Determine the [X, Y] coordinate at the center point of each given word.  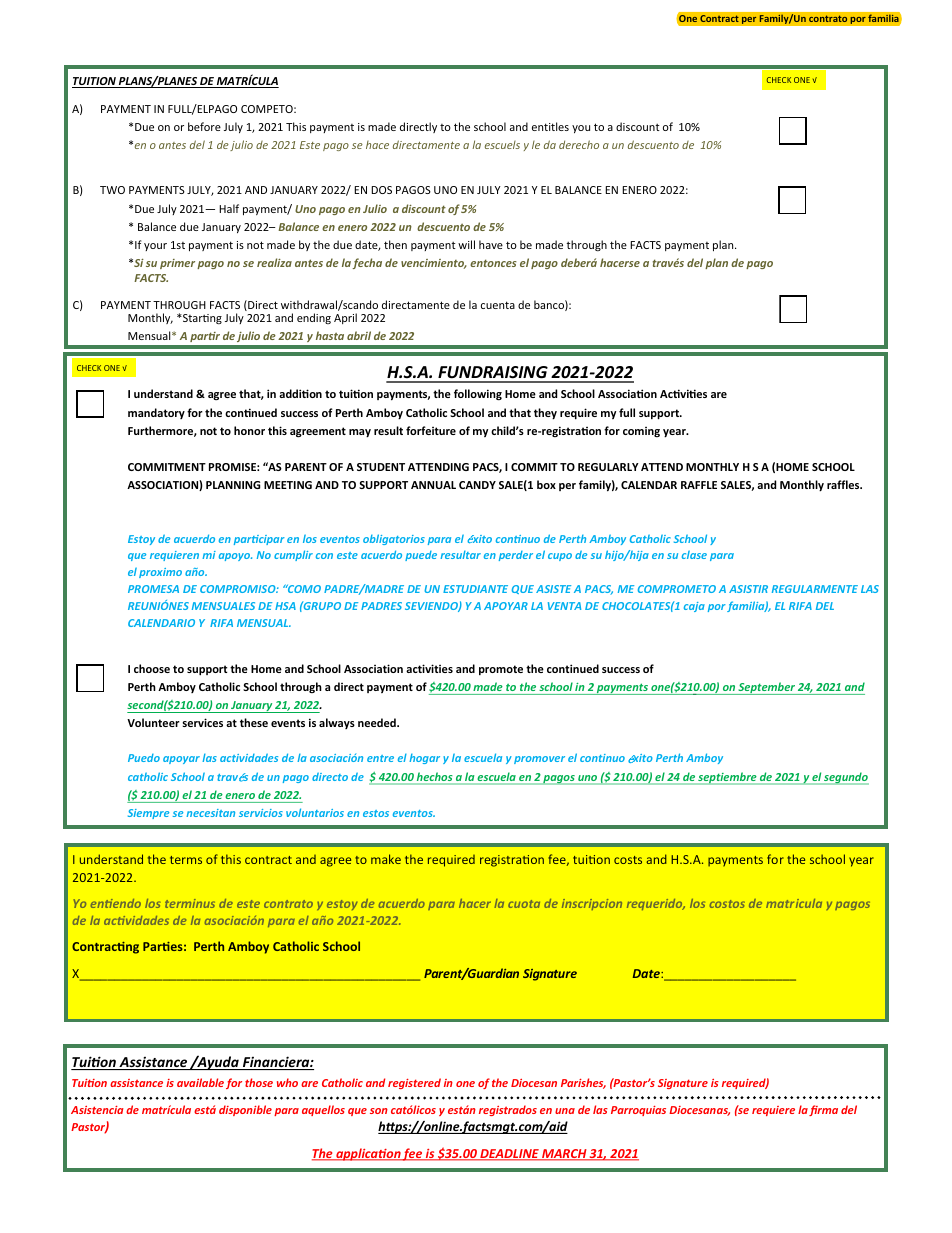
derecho [579, 144]
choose [152, 668]
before [204, 126]
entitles [550, 126]
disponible [245, 1110]
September [766, 688]
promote [501, 670]
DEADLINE [509, 1155]
